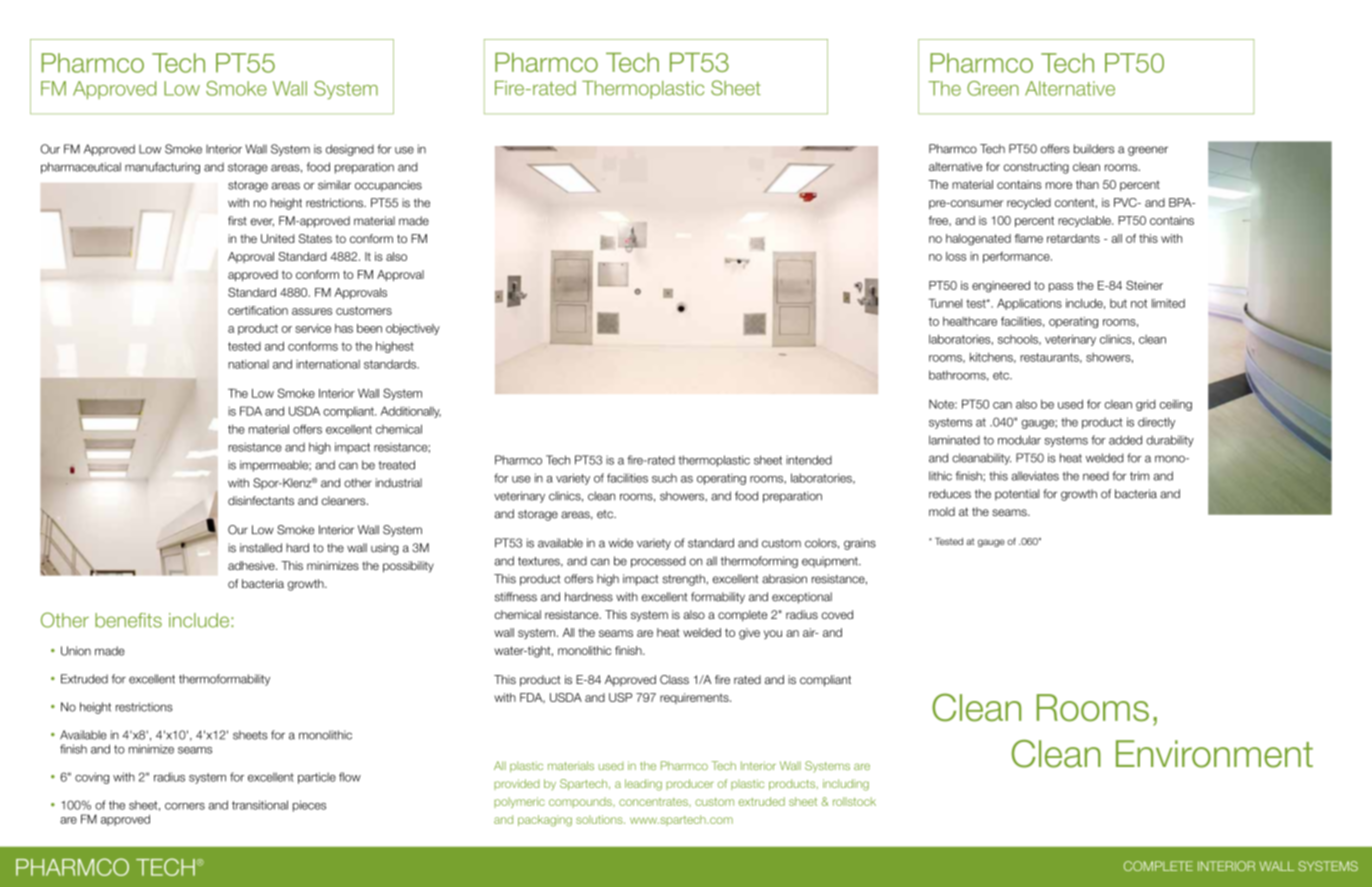 Image resolution: width=1372 pixels, height=887 pixels. What do you see at coordinates (162, 168) in the screenshot?
I see `manufacturing` at bounding box center [162, 168].
